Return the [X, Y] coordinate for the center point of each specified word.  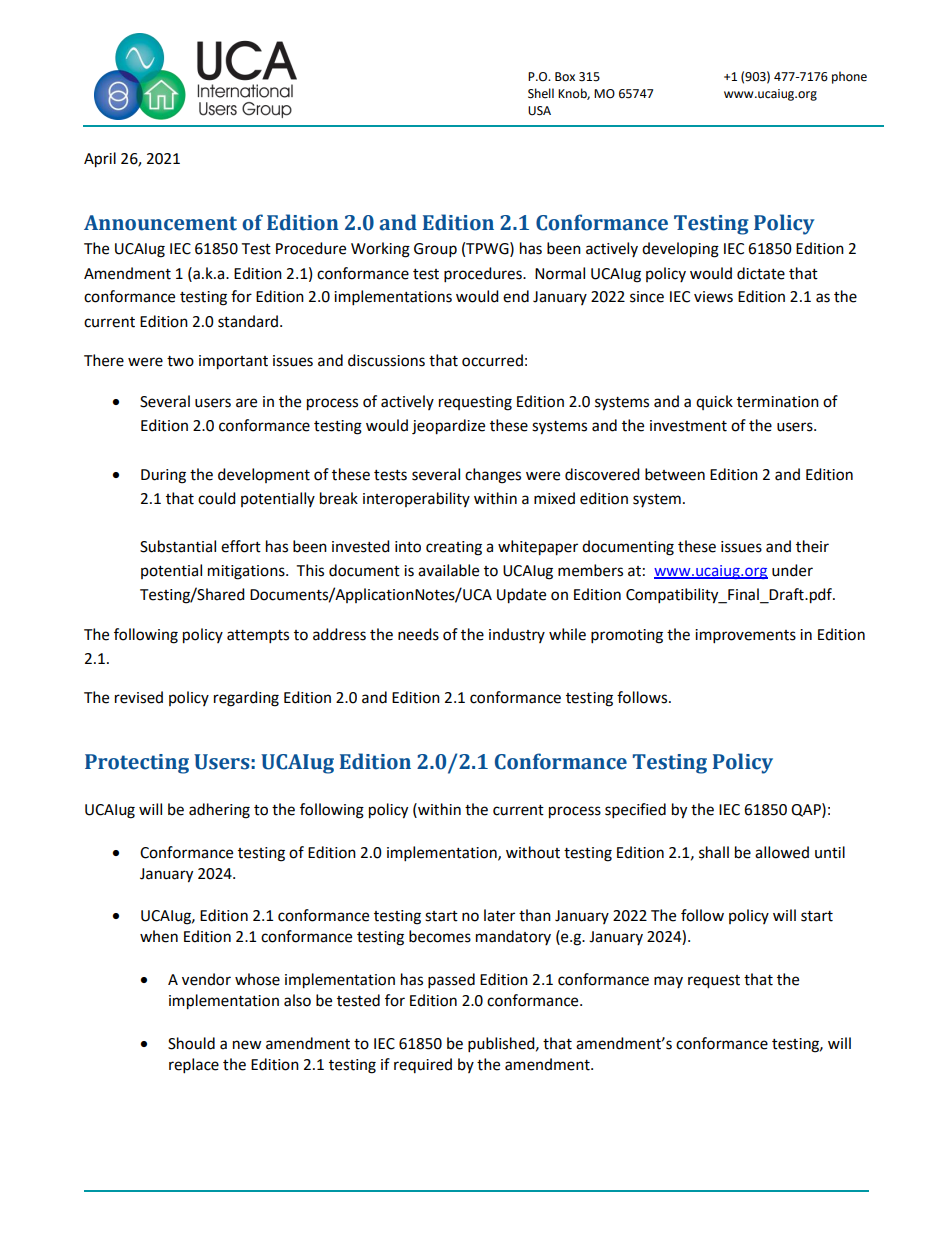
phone [849, 77]
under [792, 570]
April [100, 160]
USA [539, 111]
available [448, 570]
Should [191, 1043]
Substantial [178, 546]
